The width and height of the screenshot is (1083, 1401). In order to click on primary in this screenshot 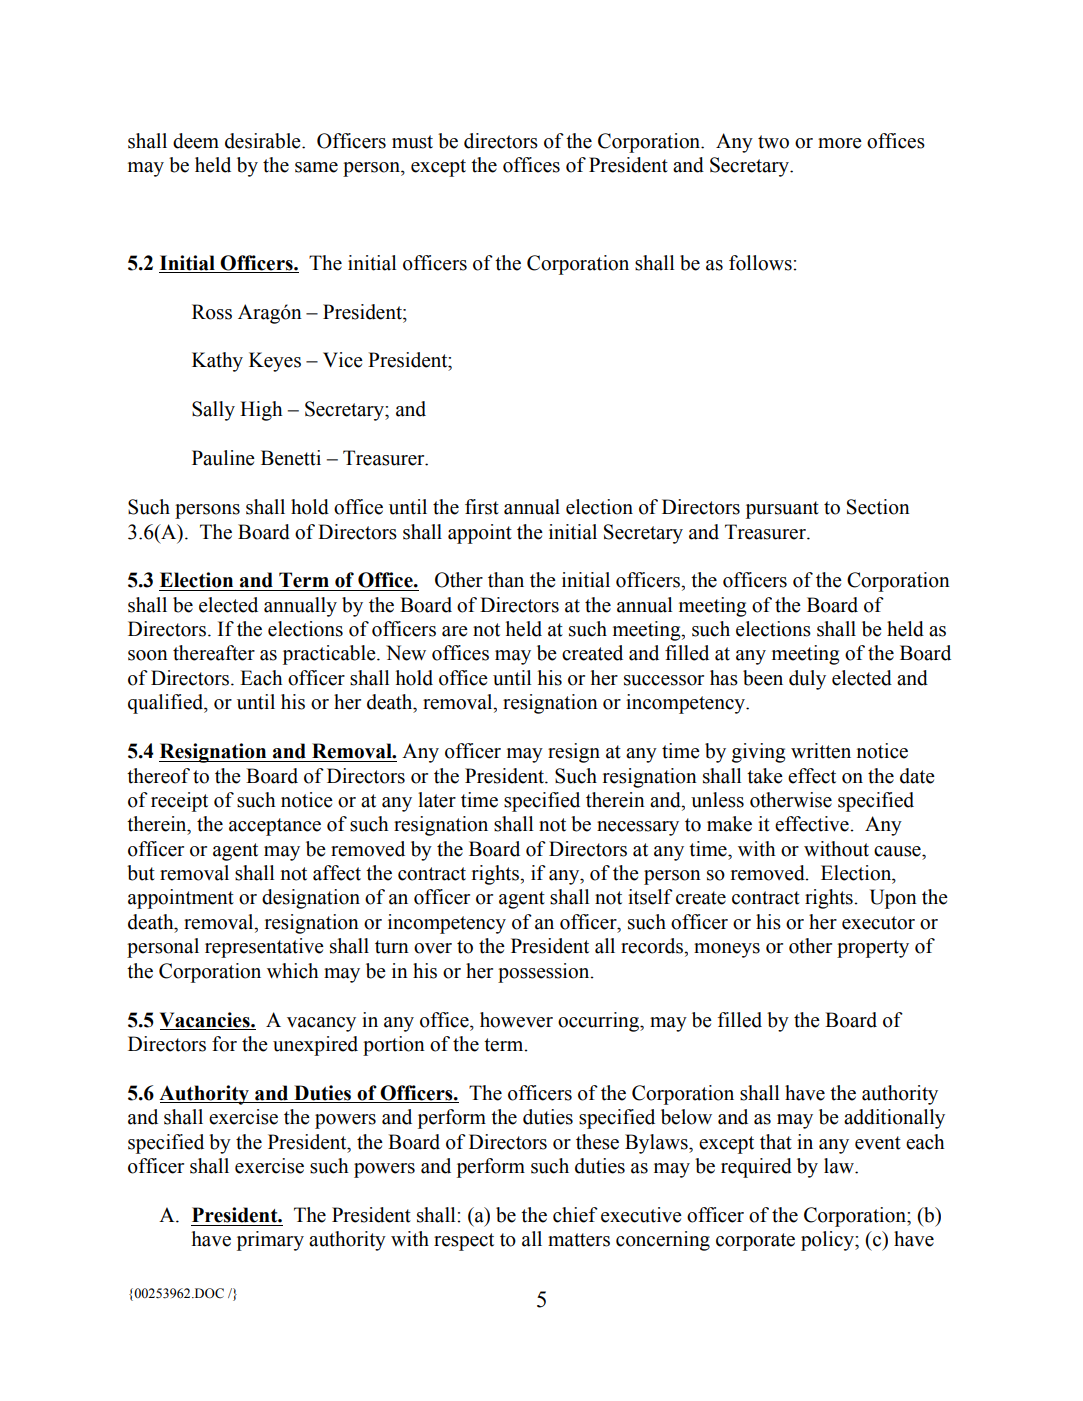, I will do `click(270, 1241)`.
